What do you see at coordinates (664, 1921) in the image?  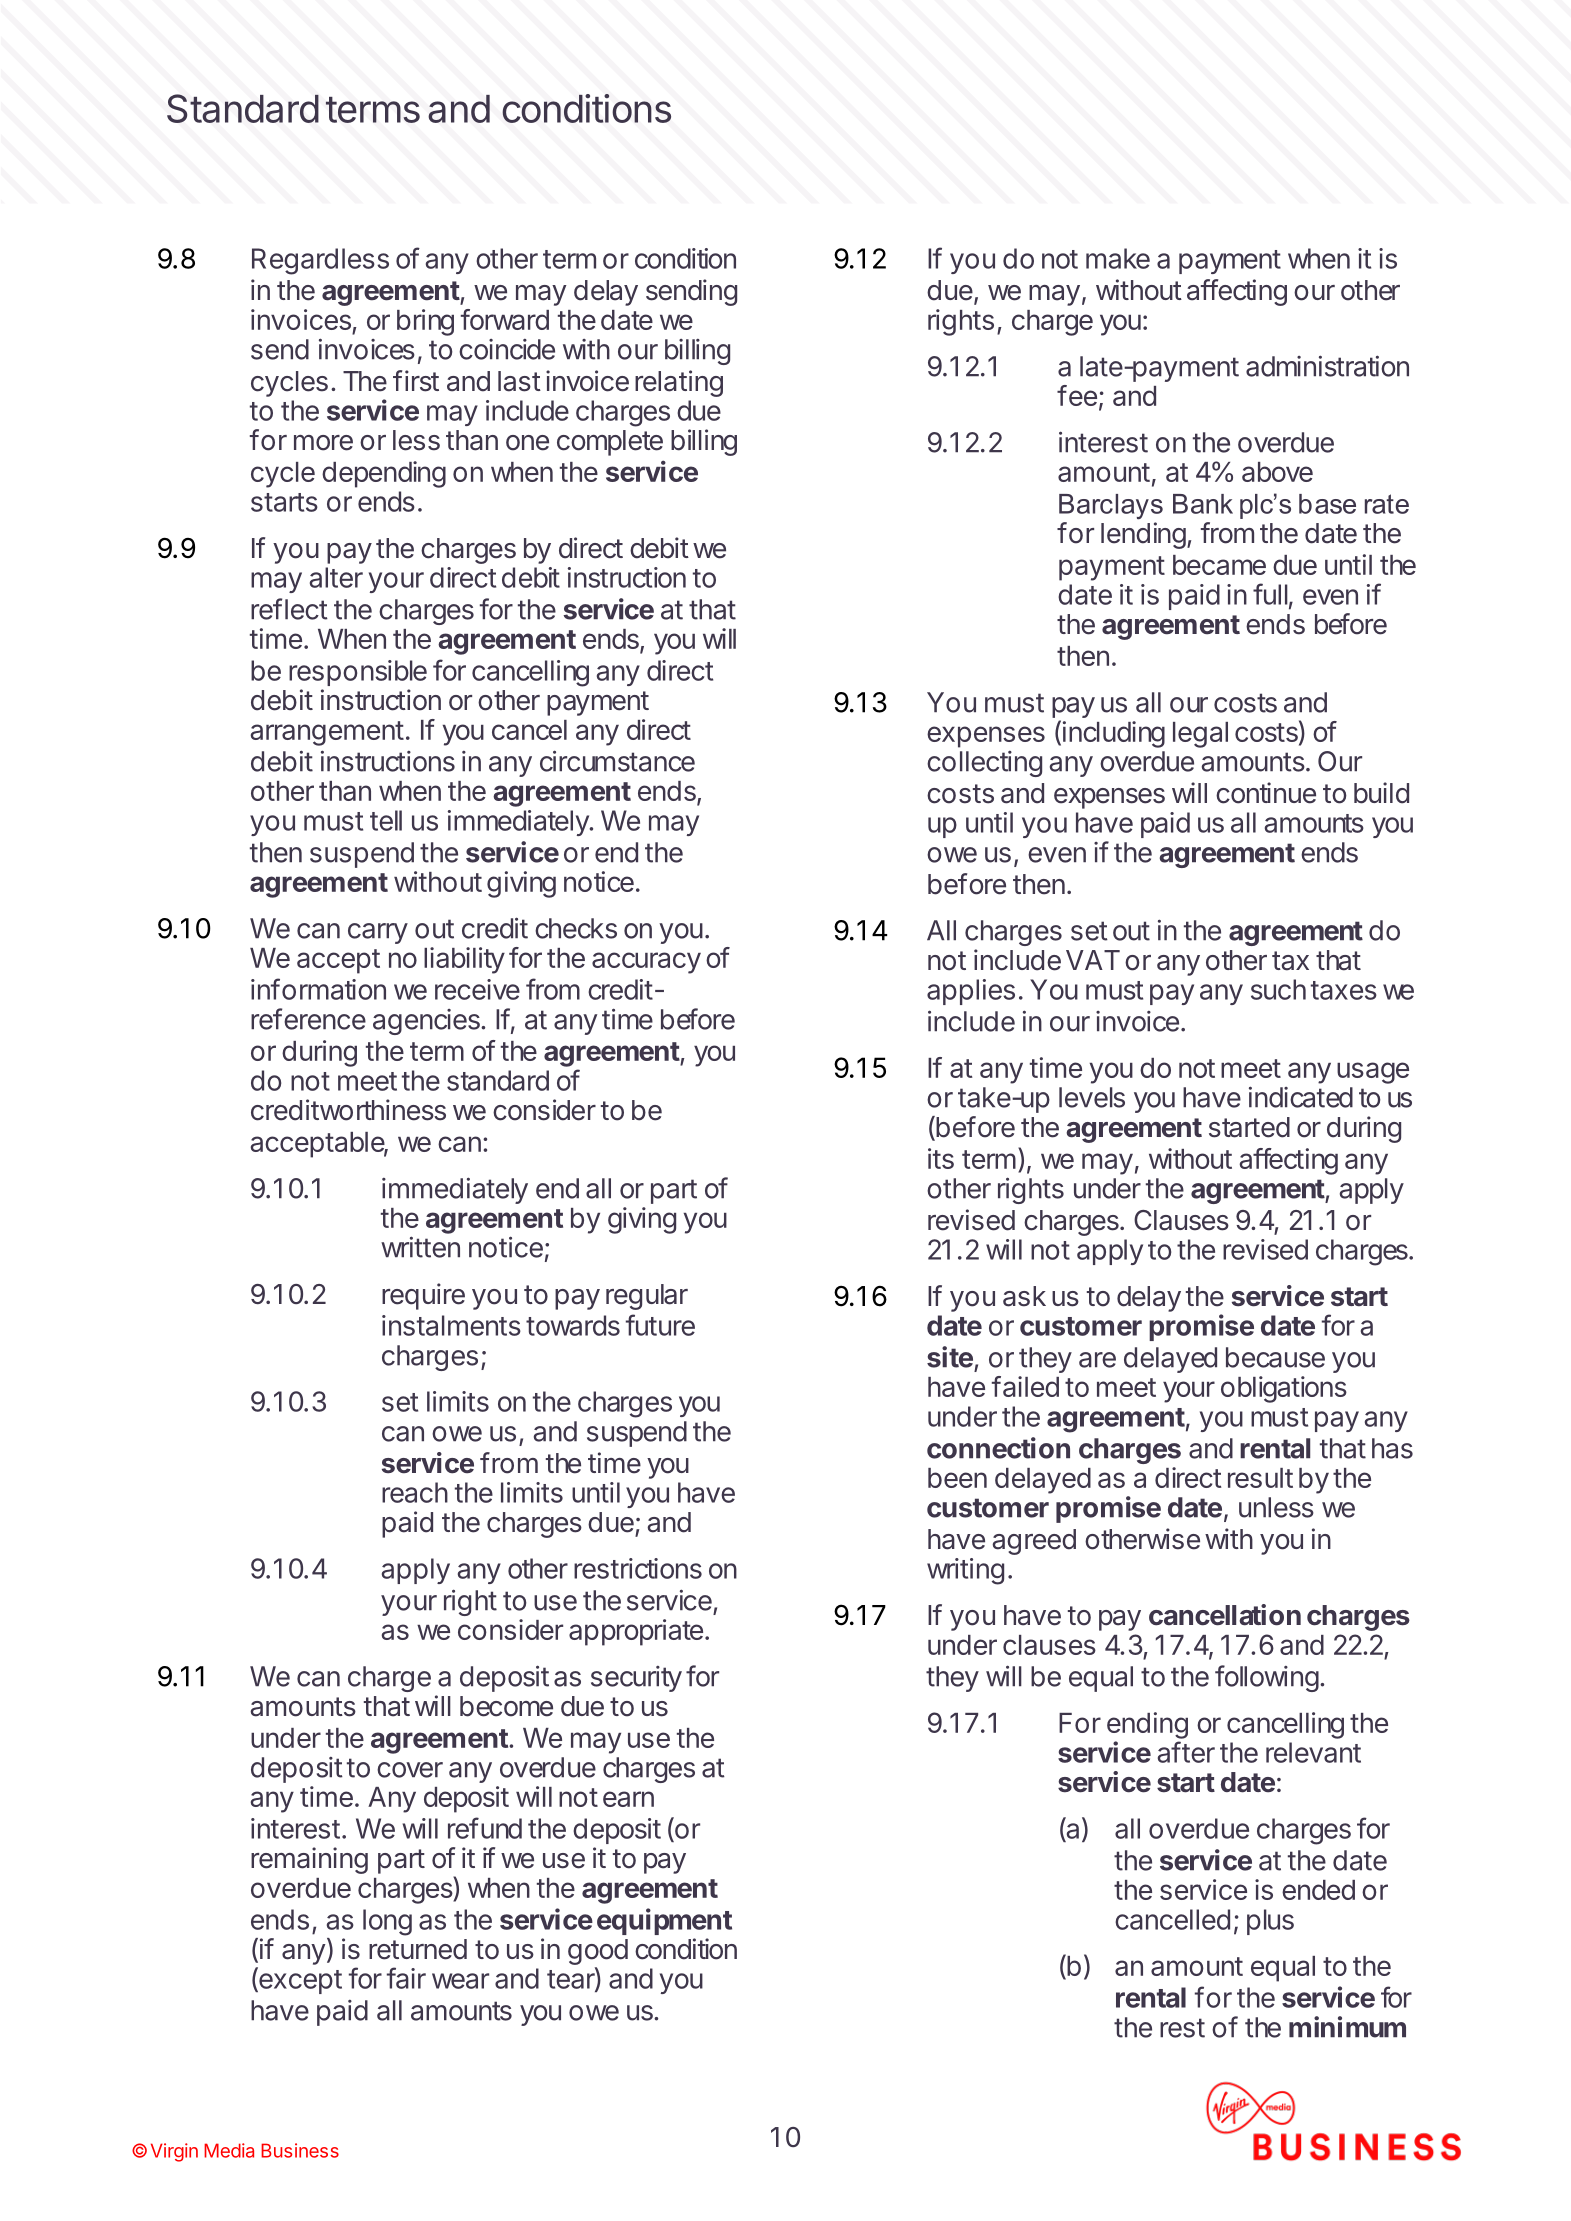 I see `equipment` at bounding box center [664, 1921].
